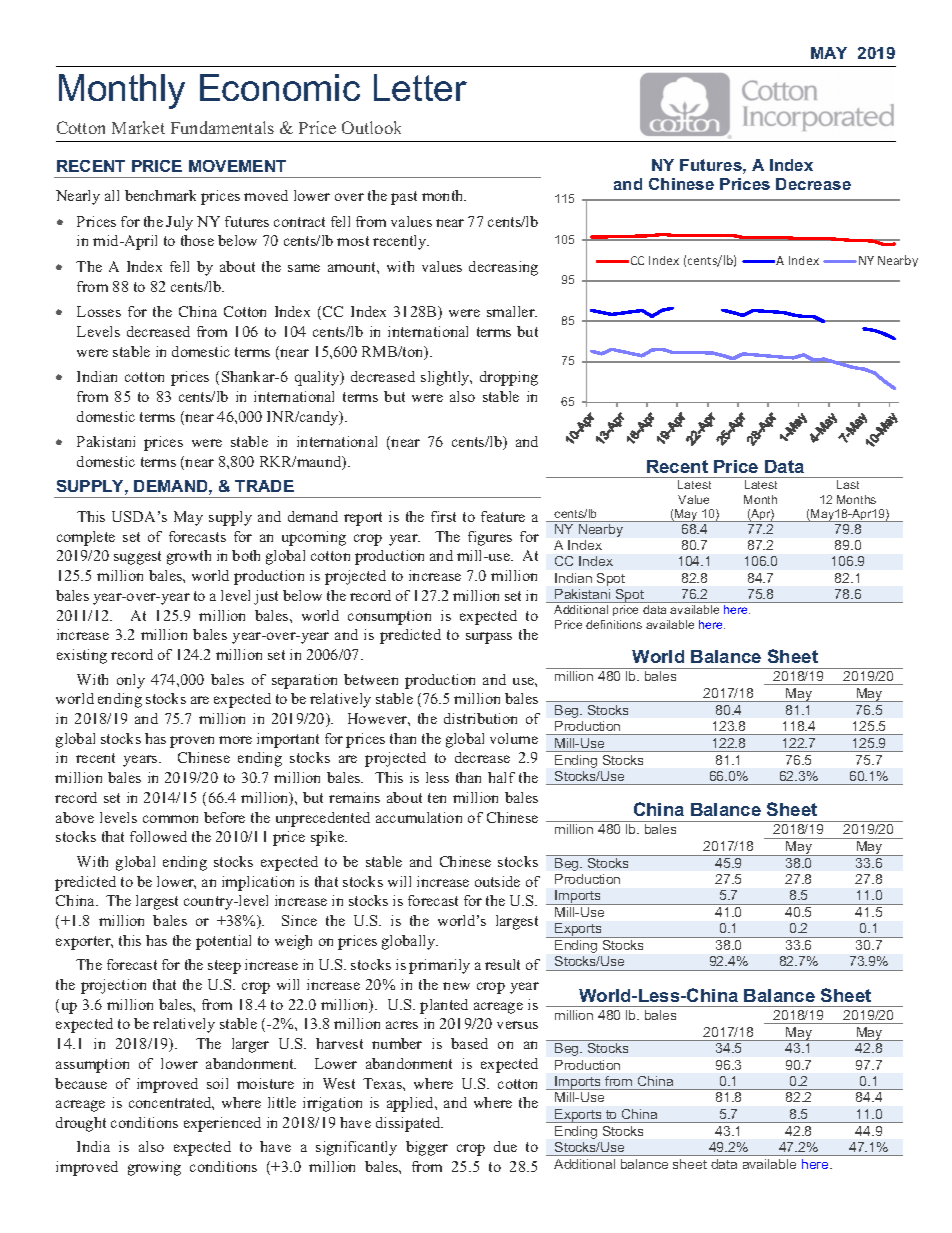 This page has width=952, height=1233. I want to click on followed, so click(158, 836).
